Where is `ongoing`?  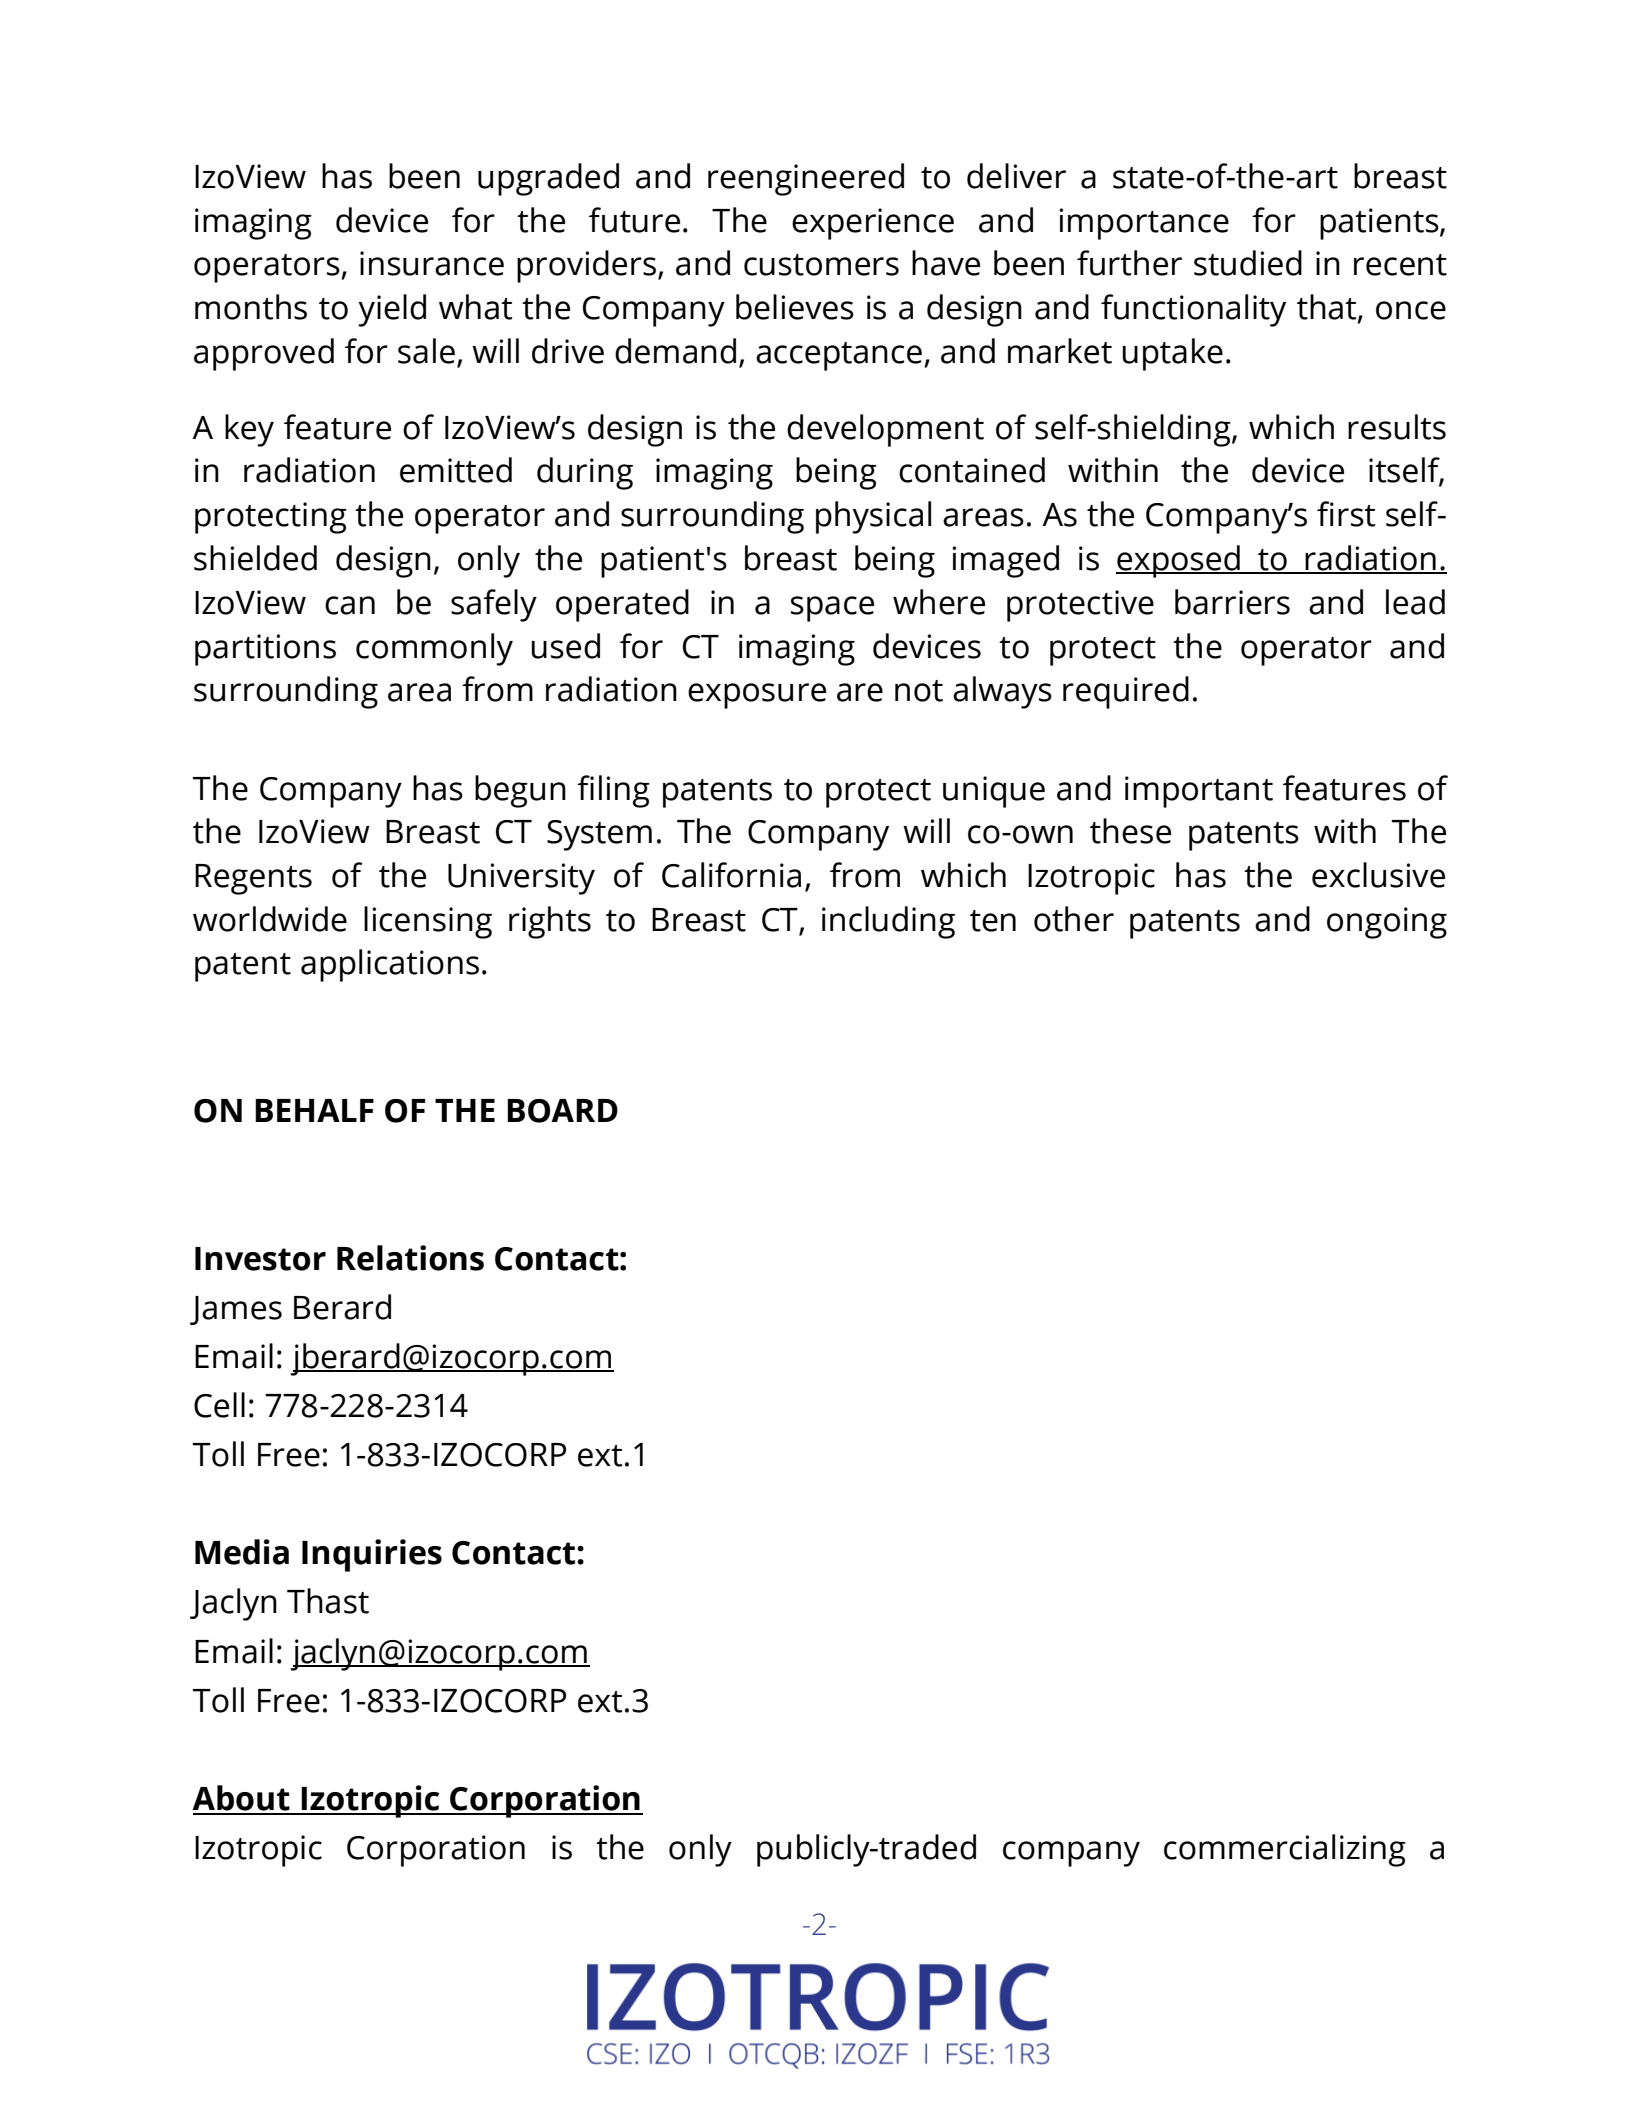 ongoing is located at coordinates (1387, 923).
